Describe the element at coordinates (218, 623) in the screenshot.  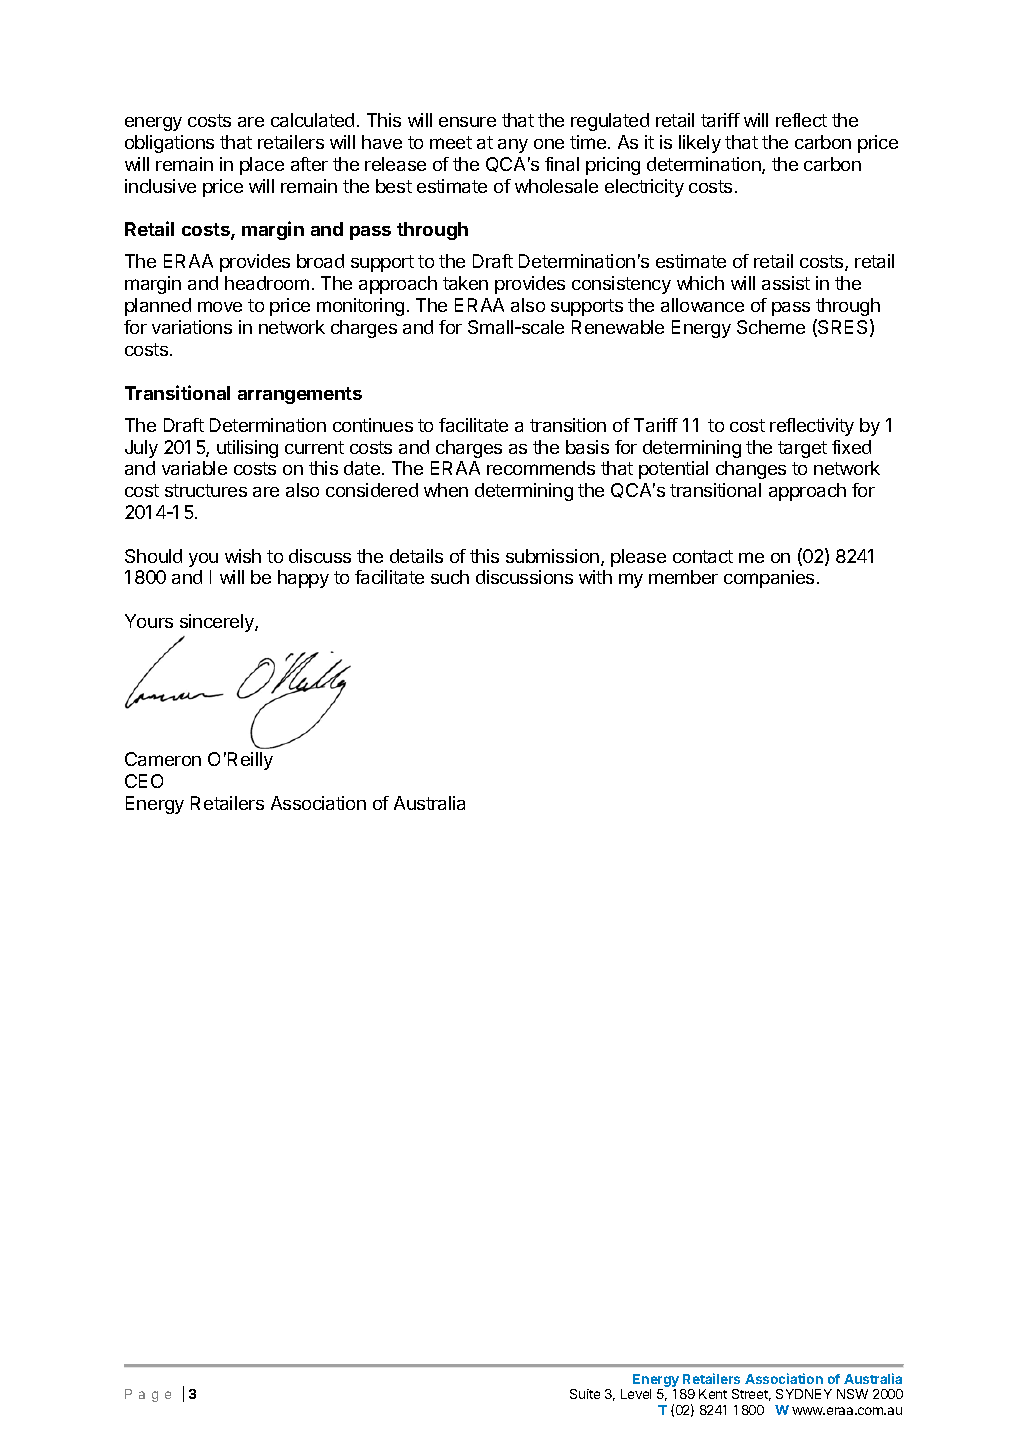
I see `sincerely` at that location.
